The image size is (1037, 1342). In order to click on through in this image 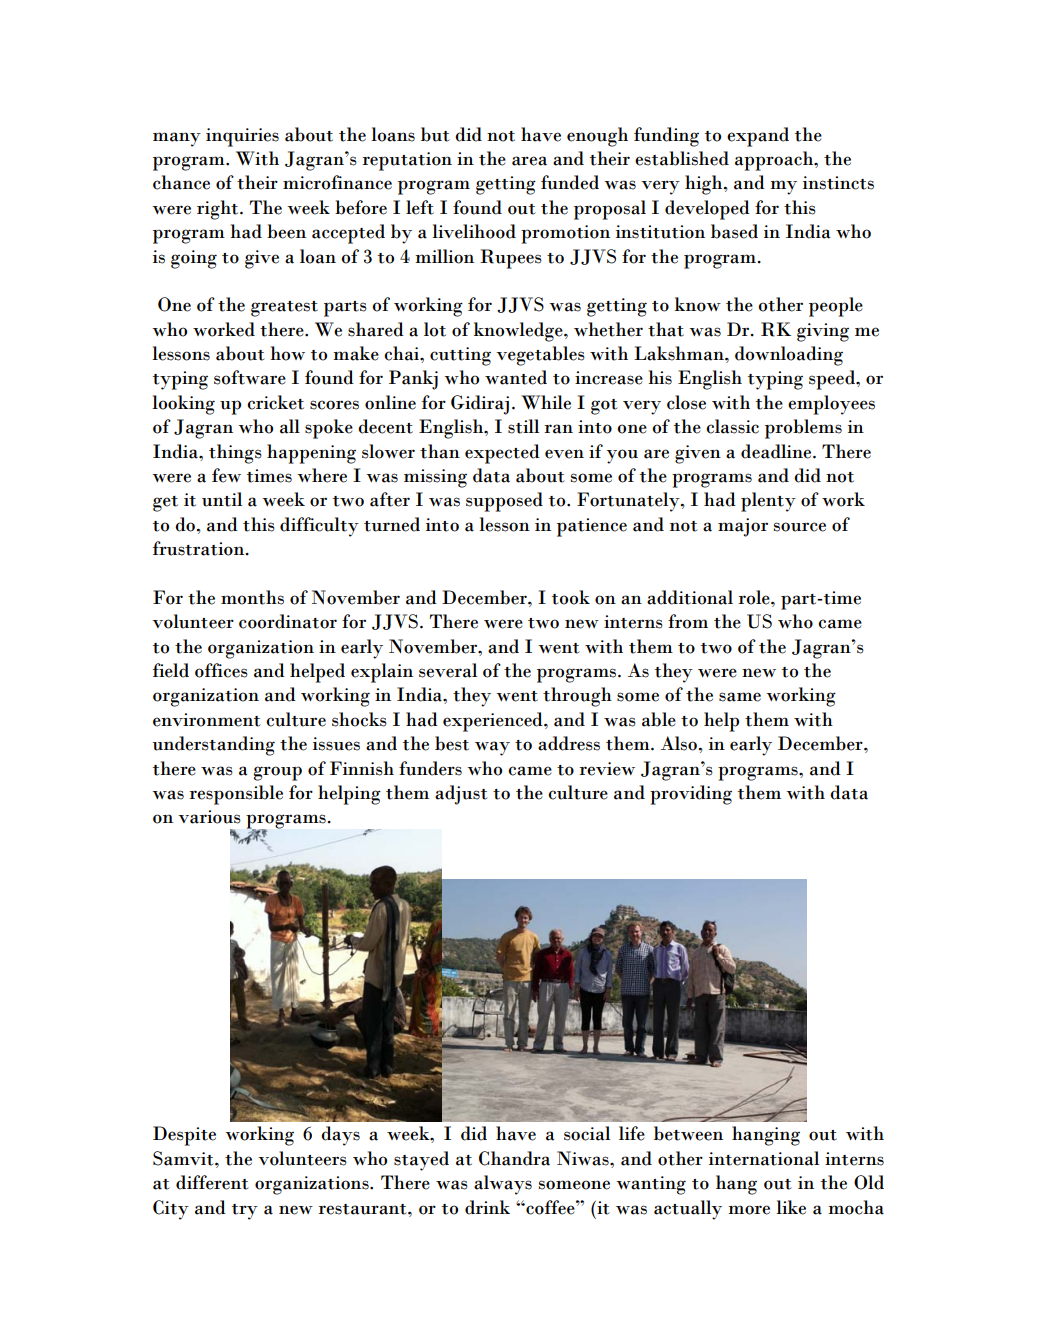, I will do `click(577, 697)`.
